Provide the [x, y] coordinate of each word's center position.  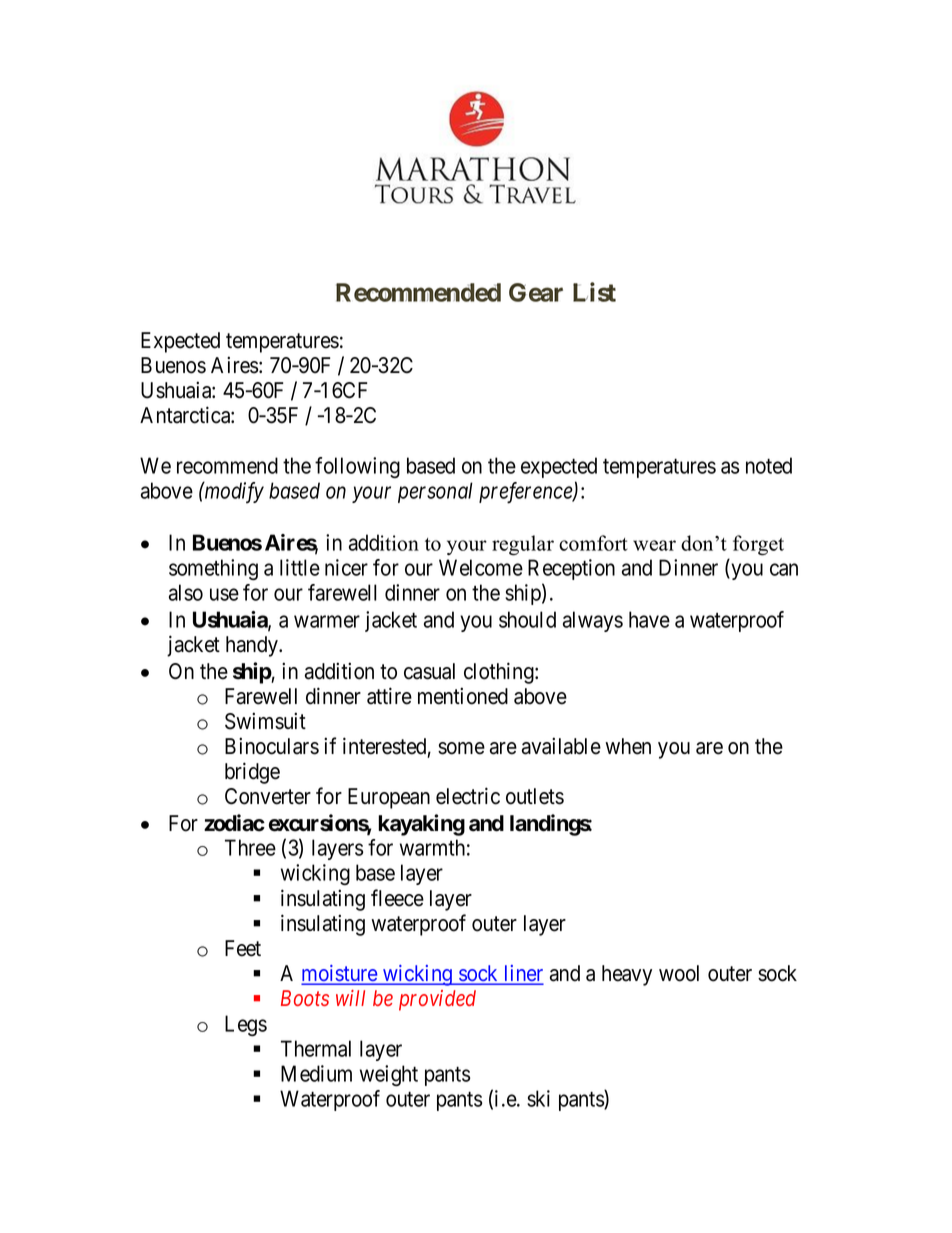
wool [679, 973]
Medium [316, 1073]
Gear [536, 292]
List [594, 292]
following [357, 467]
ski [538, 1098]
